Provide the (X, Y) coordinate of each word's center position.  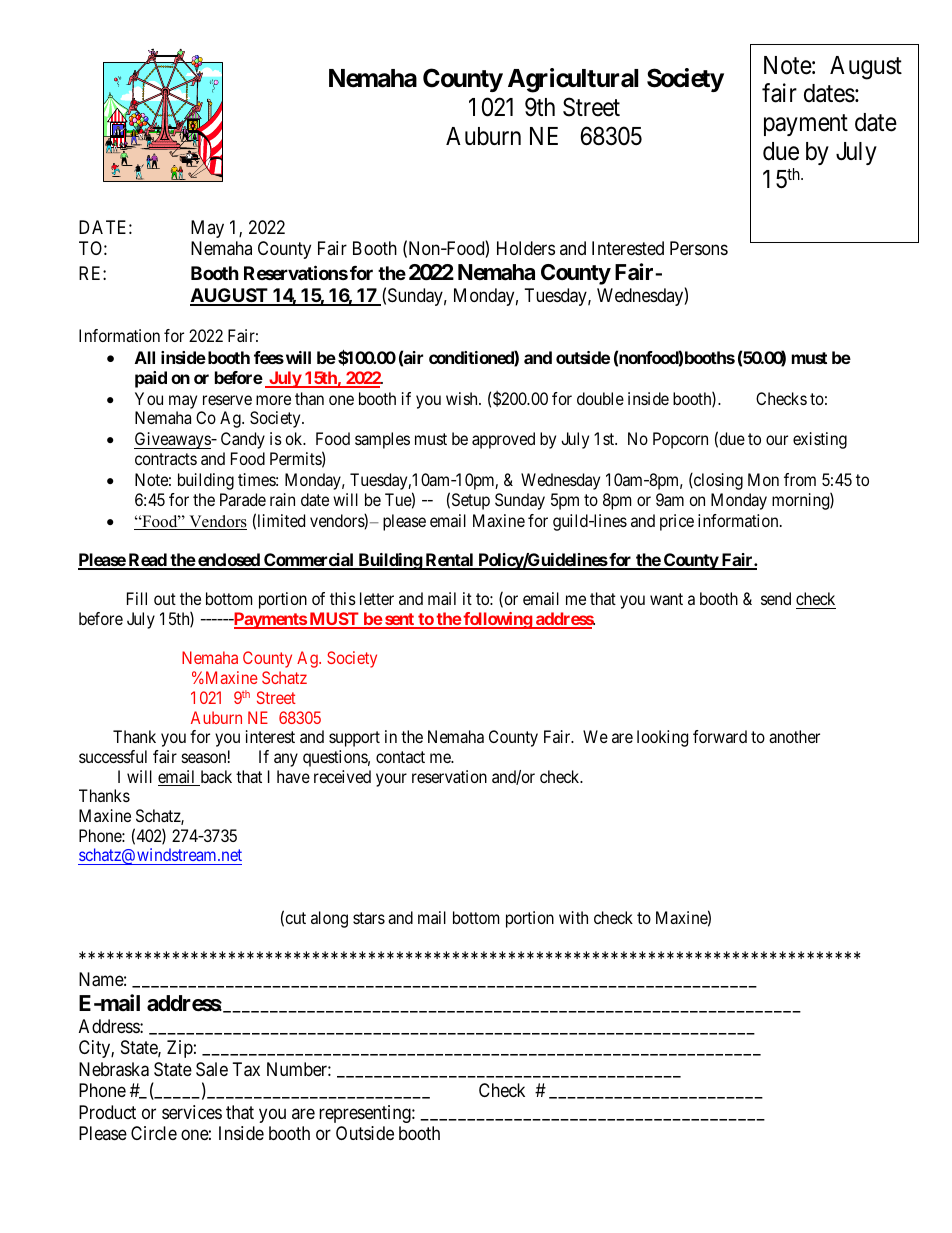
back (215, 778)
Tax (246, 1069)
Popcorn (680, 440)
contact (400, 757)
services (192, 1112)
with (573, 917)
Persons (699, 248)
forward (720, 736)
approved (503, 440)
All (145, 357)
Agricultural (573, 80)
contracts (166, 459)
